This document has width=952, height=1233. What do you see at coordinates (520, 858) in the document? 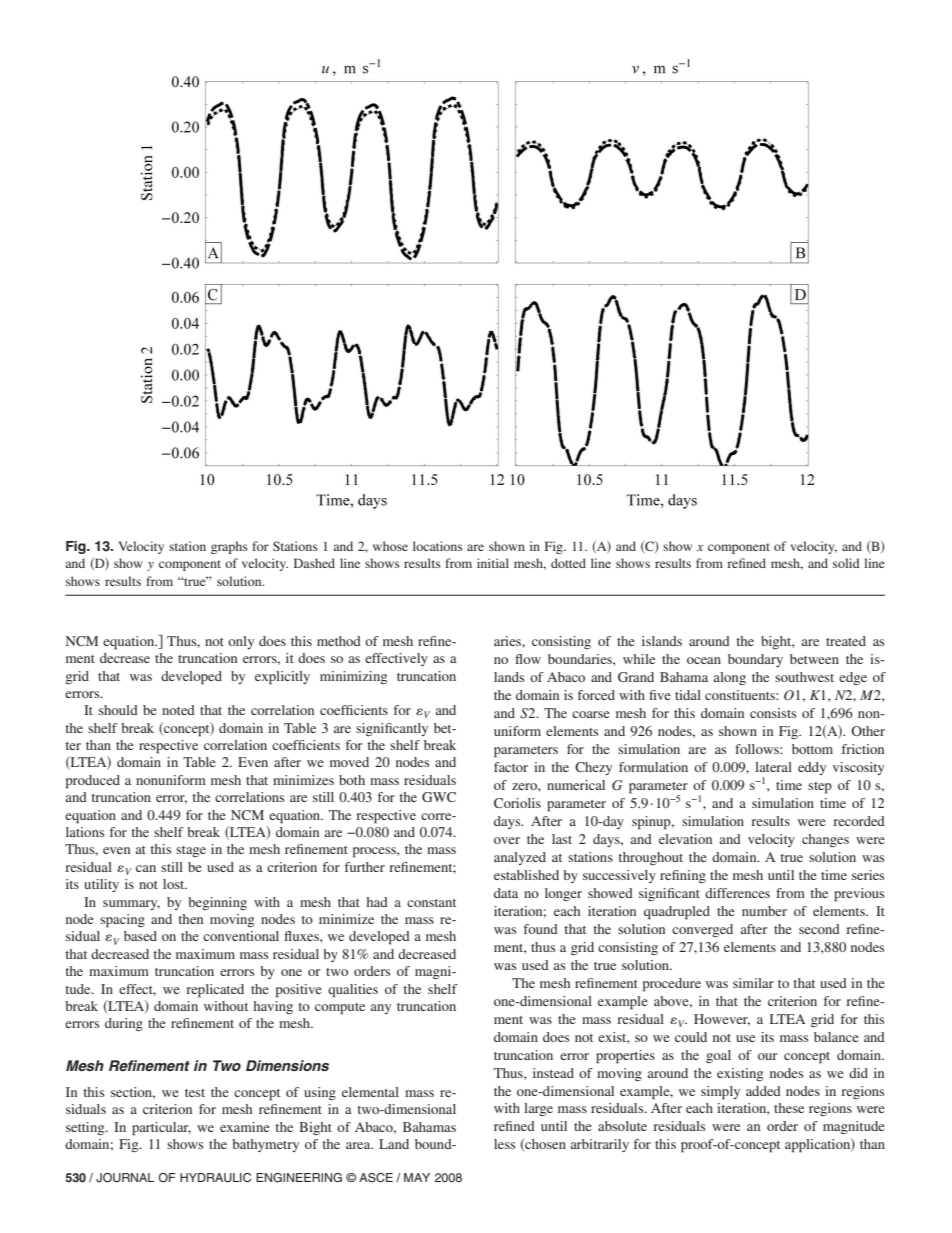
I see `analyzed` at bounding box center [520, 858].
